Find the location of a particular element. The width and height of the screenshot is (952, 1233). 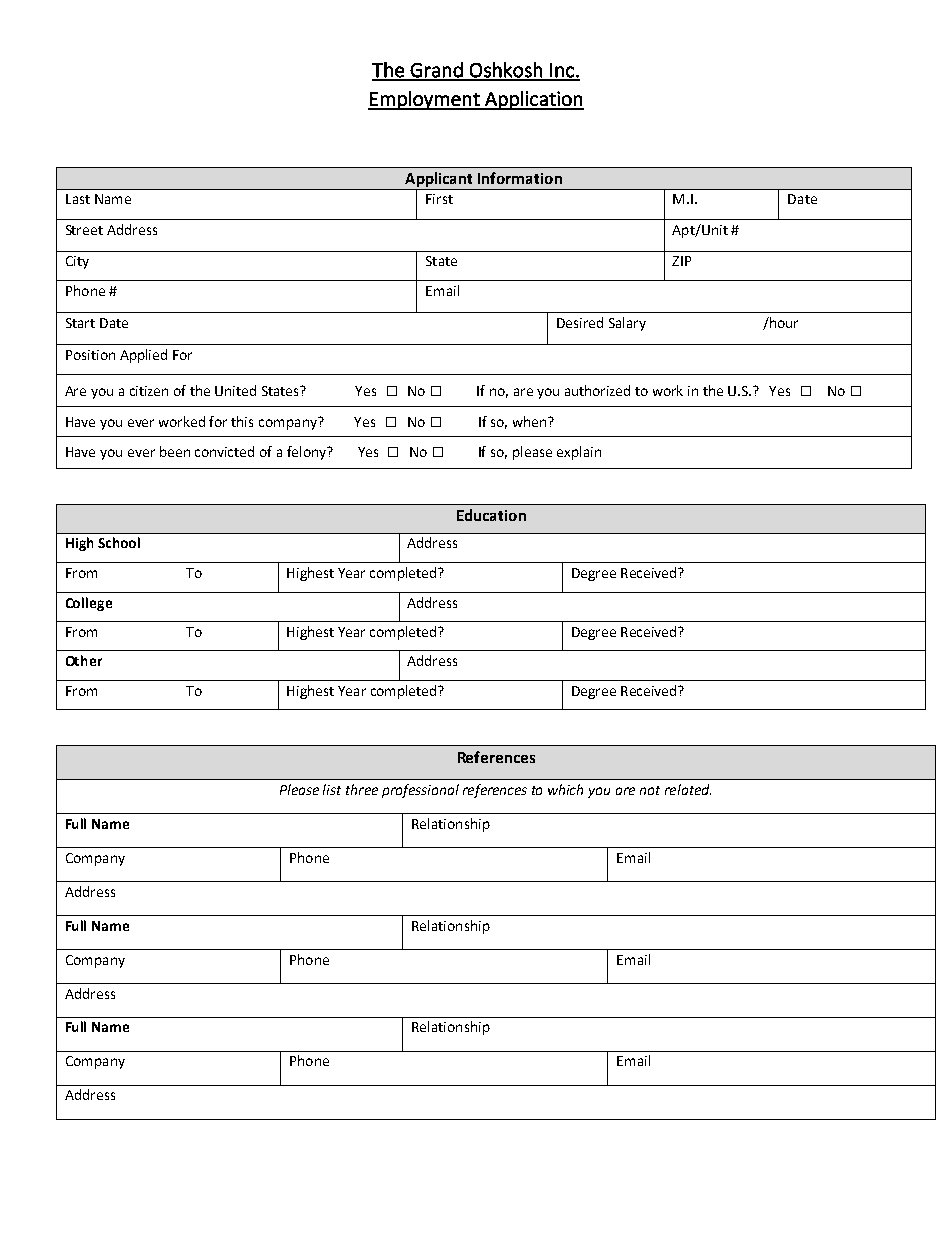

Applied is located at coordinates (143, 356).
